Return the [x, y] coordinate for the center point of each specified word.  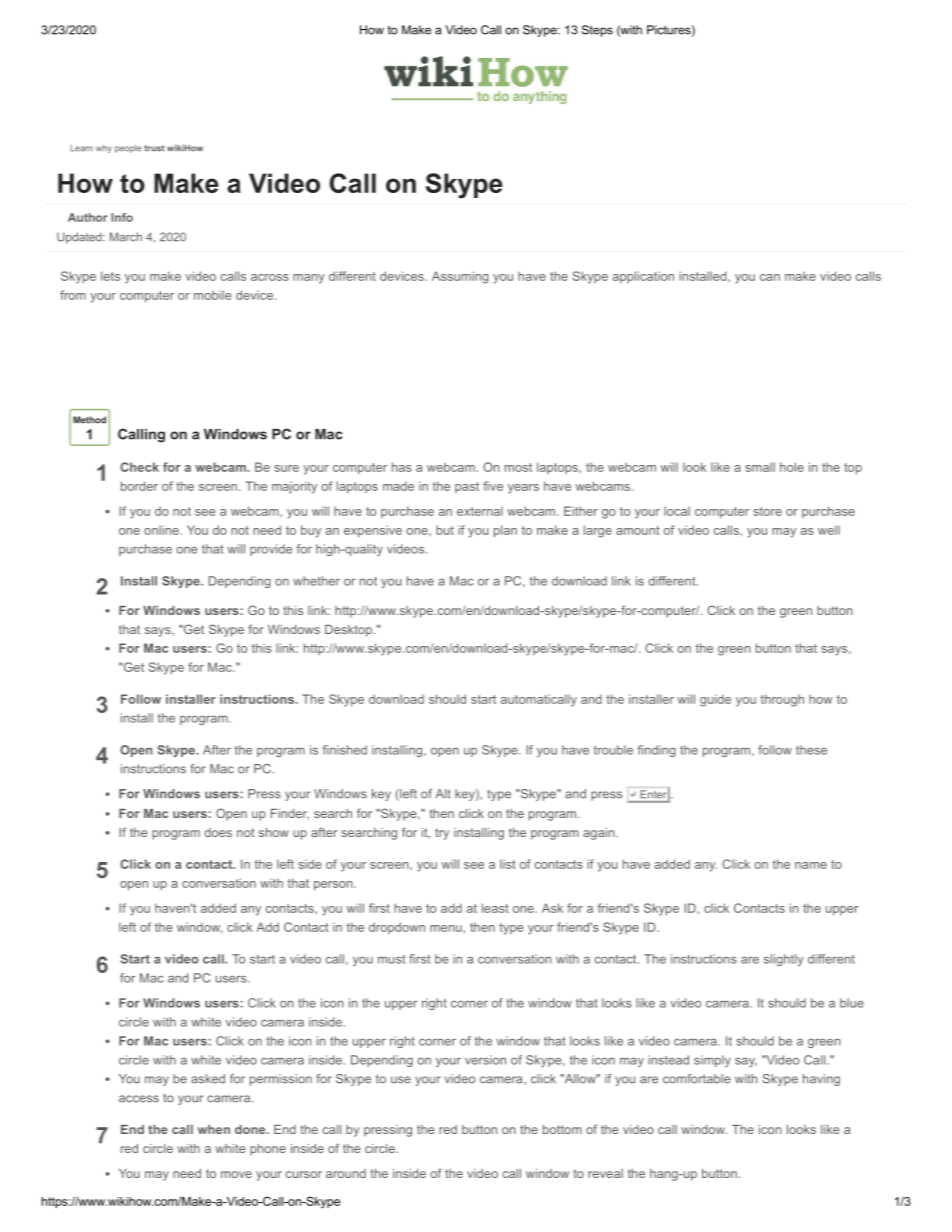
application [643, 277]
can [770, 277]
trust [154, 148]
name [811, 865]
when [214, 1129]
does [218, 832]
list [508, 864]
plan [505, 531]
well [829, 530]
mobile [212, 295]
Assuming [460, 277]
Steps [597, 31]
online [162, 530]
